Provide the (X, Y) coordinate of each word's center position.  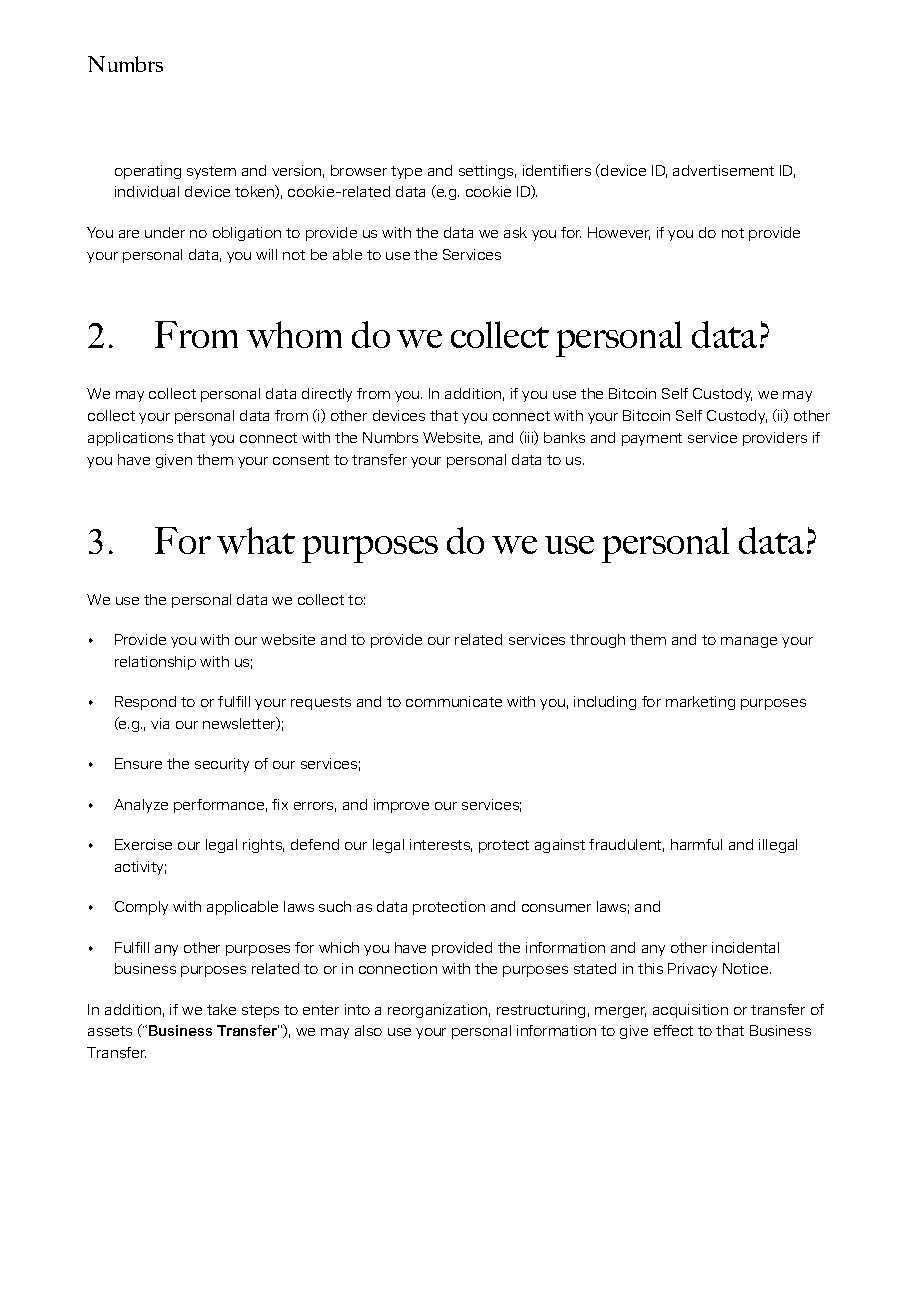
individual (147, 191)
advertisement (723, 170)
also (368, 1030)
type (406, 172)
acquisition (690, 1011)
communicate (454, 701)
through (597, 641)
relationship (155, 663)
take (221, 1009)
